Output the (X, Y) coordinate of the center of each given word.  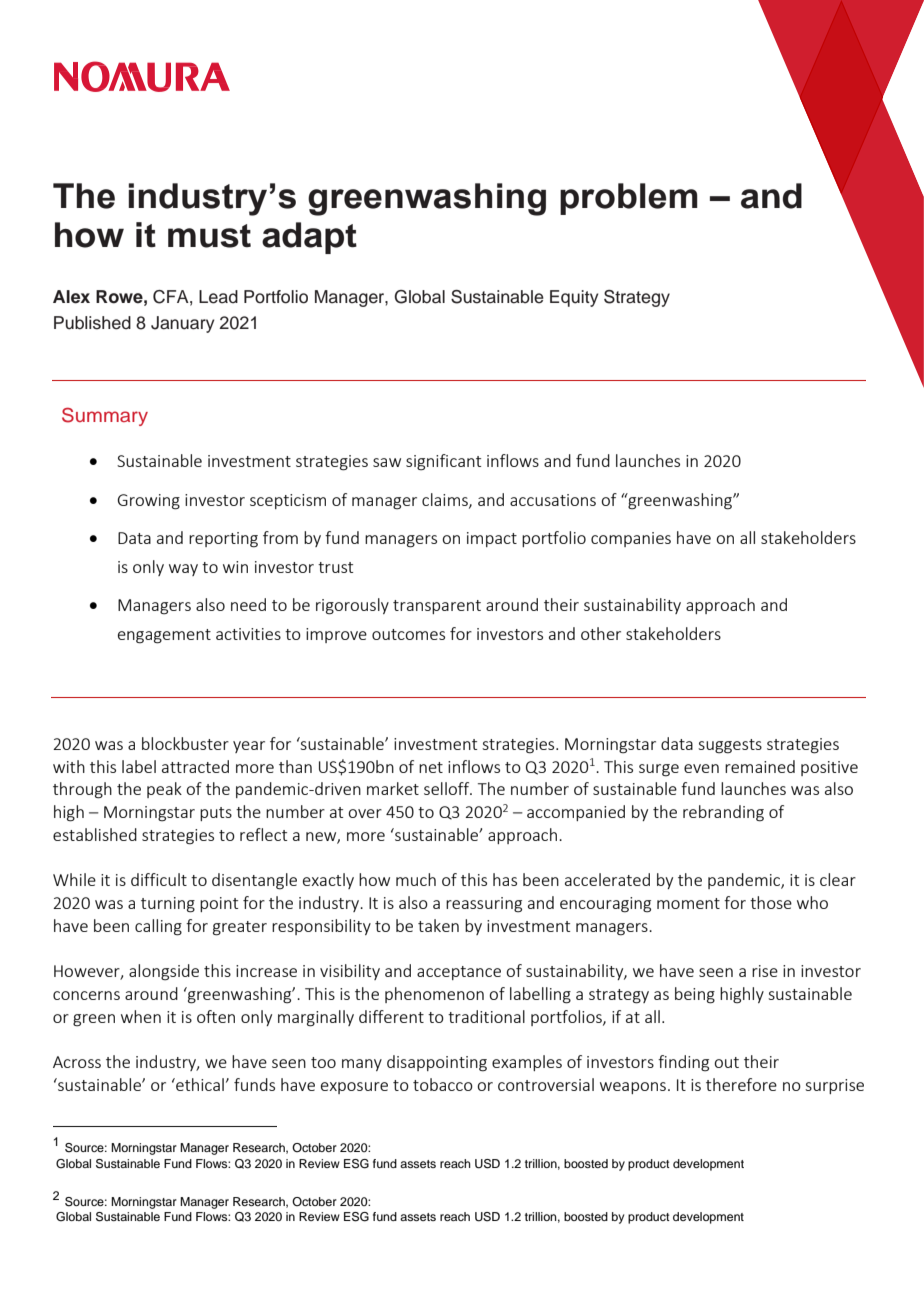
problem (629, 199)
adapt (309, 238)
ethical (199, 1084)
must (209, 236)
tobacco (443, 1084)
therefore (741, 1084)
